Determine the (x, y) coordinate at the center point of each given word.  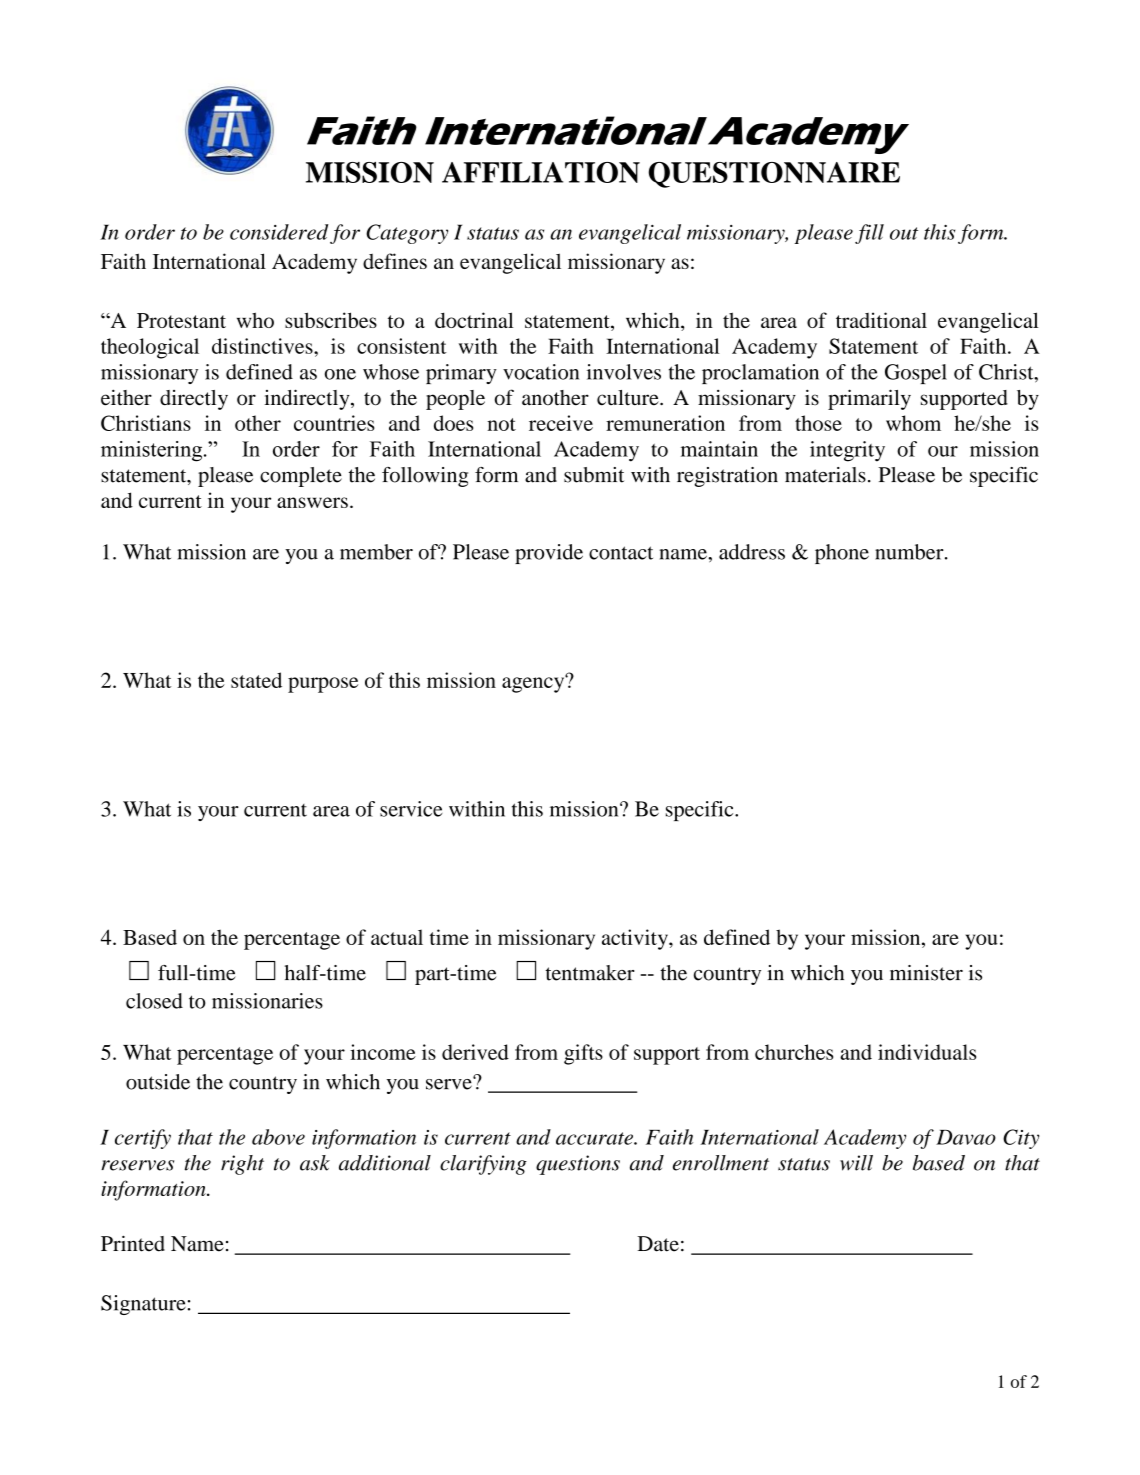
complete (301, 477)
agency (534, 684)
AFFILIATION (541, 172)
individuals (927, 1052)
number (910, 552)
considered (279, 232)
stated (256, 680)
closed (154, 1001)
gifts (583, 1054)
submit (594, 475)
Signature (143, 1305)
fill (869, 234)
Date (658, 1244)
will (856, 1163)
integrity (847, 451)
